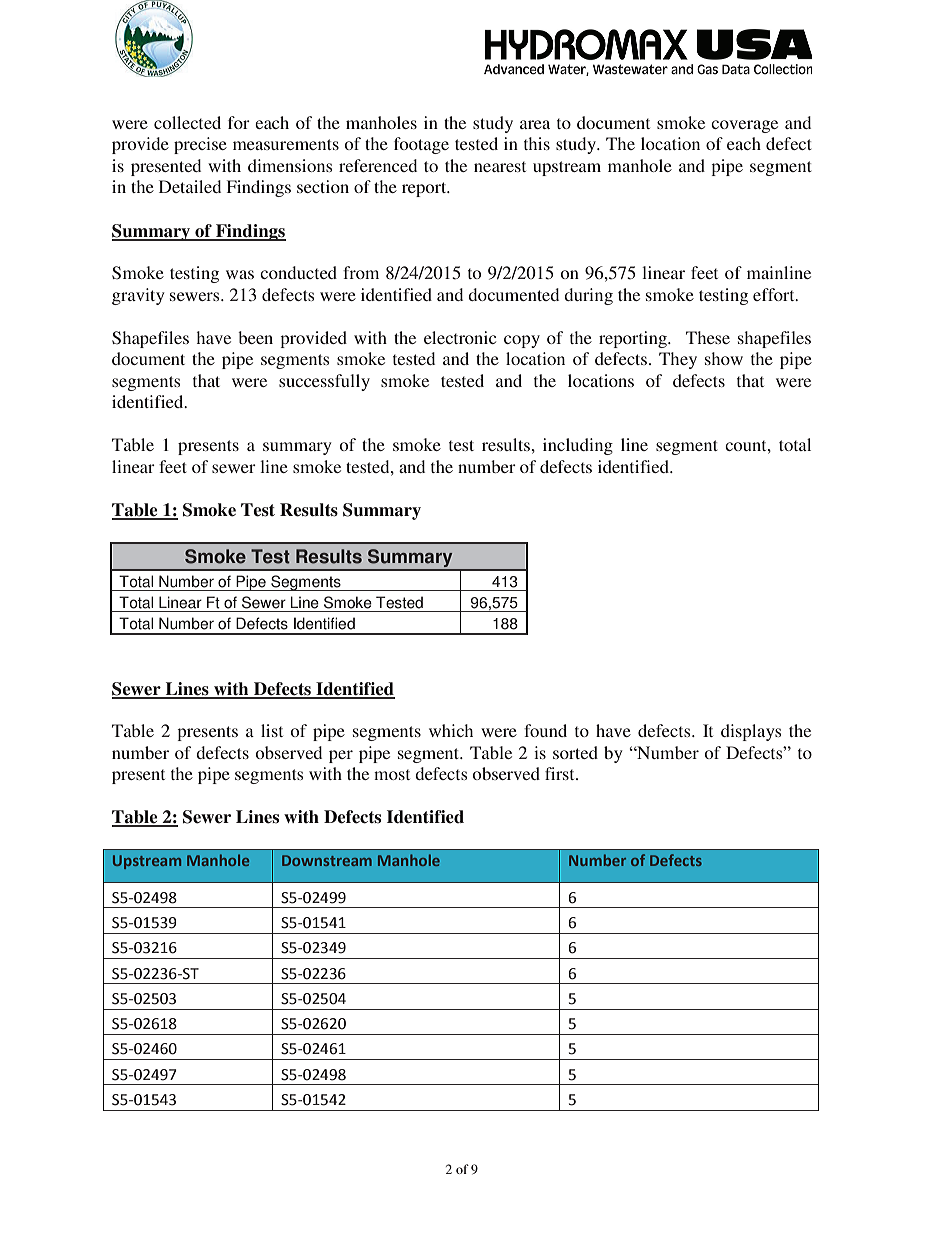 Image resolution: width=952 pixels, height=1233 pixels. Describe the element at coordinates (744, 126) in the screenshot. I see `coverage` at that location.
